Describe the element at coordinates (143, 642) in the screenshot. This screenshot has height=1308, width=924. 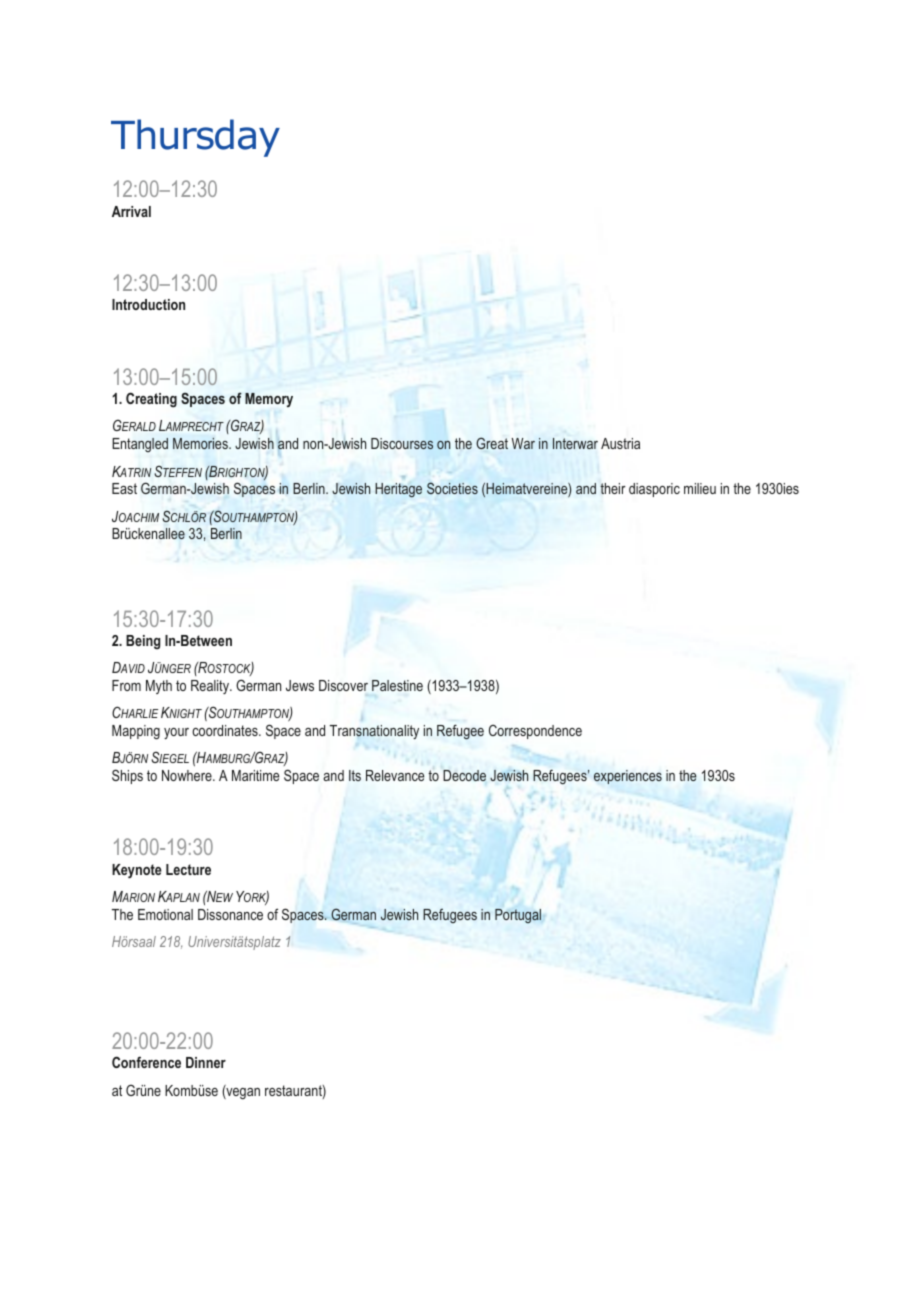
I see `Being` at that location.
